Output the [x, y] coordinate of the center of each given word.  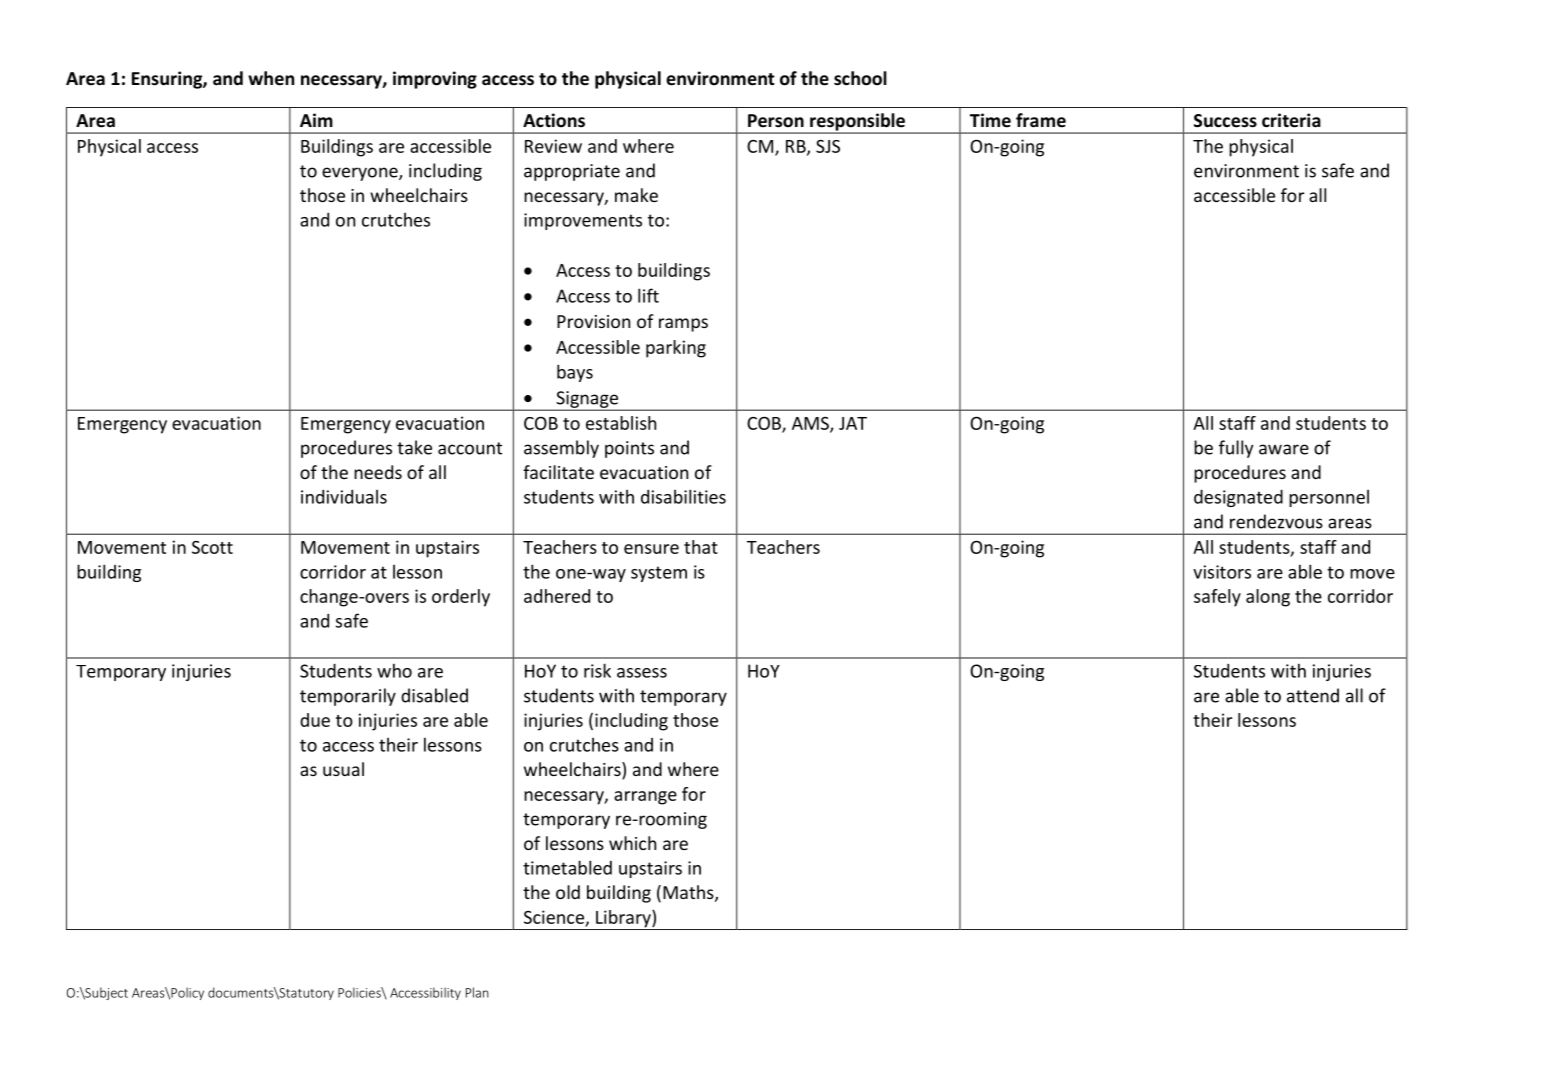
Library [623, 920]
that [701, 547]
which [632, 843]
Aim [316, 120]
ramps [683, 325]
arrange [645, 798]
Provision [593, 321]
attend [1313, 695]
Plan [477, 992]
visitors [1222, 572]
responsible [857, 123]
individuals [344, 497]
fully [1236, 449]
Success [1225, 121]
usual [343, 769]
